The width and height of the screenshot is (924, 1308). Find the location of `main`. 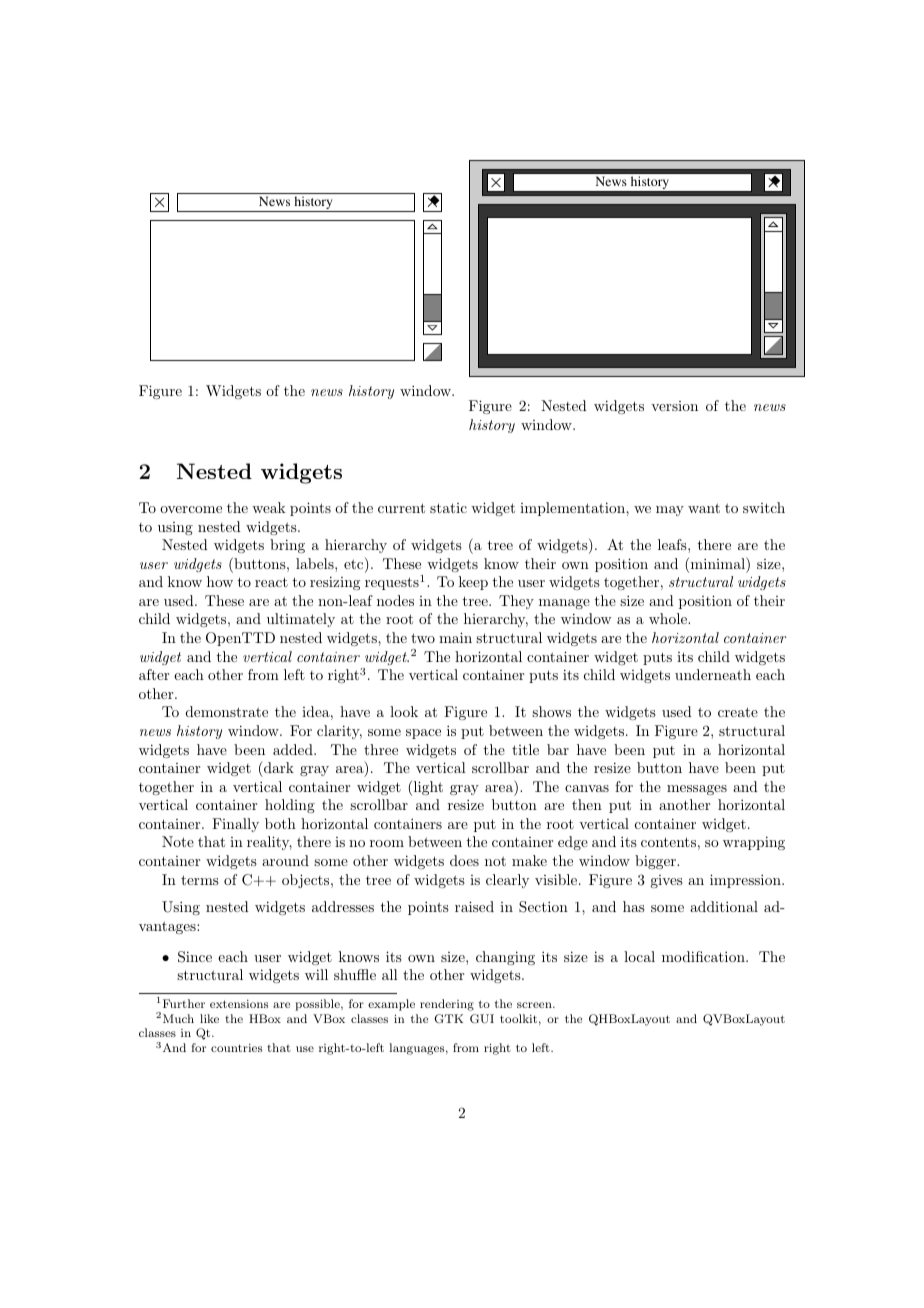

main is located at coordinates (455, 637).
